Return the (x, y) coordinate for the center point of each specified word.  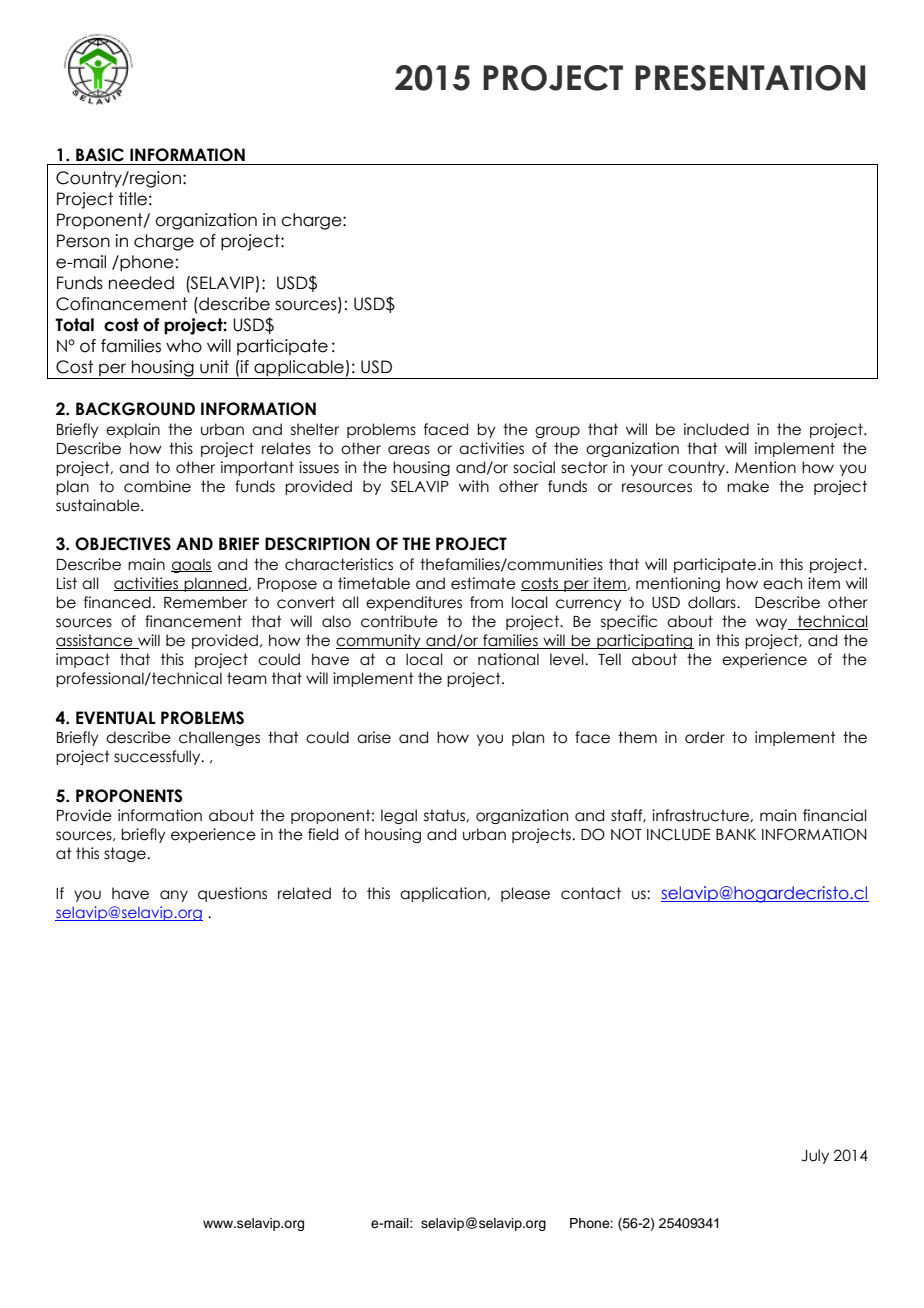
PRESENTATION (750, 78)
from (486, 602)
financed (117, 602)
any (174, 896)
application (444, 894)
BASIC (100, 155)
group (557, 432)
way (773, 624)
